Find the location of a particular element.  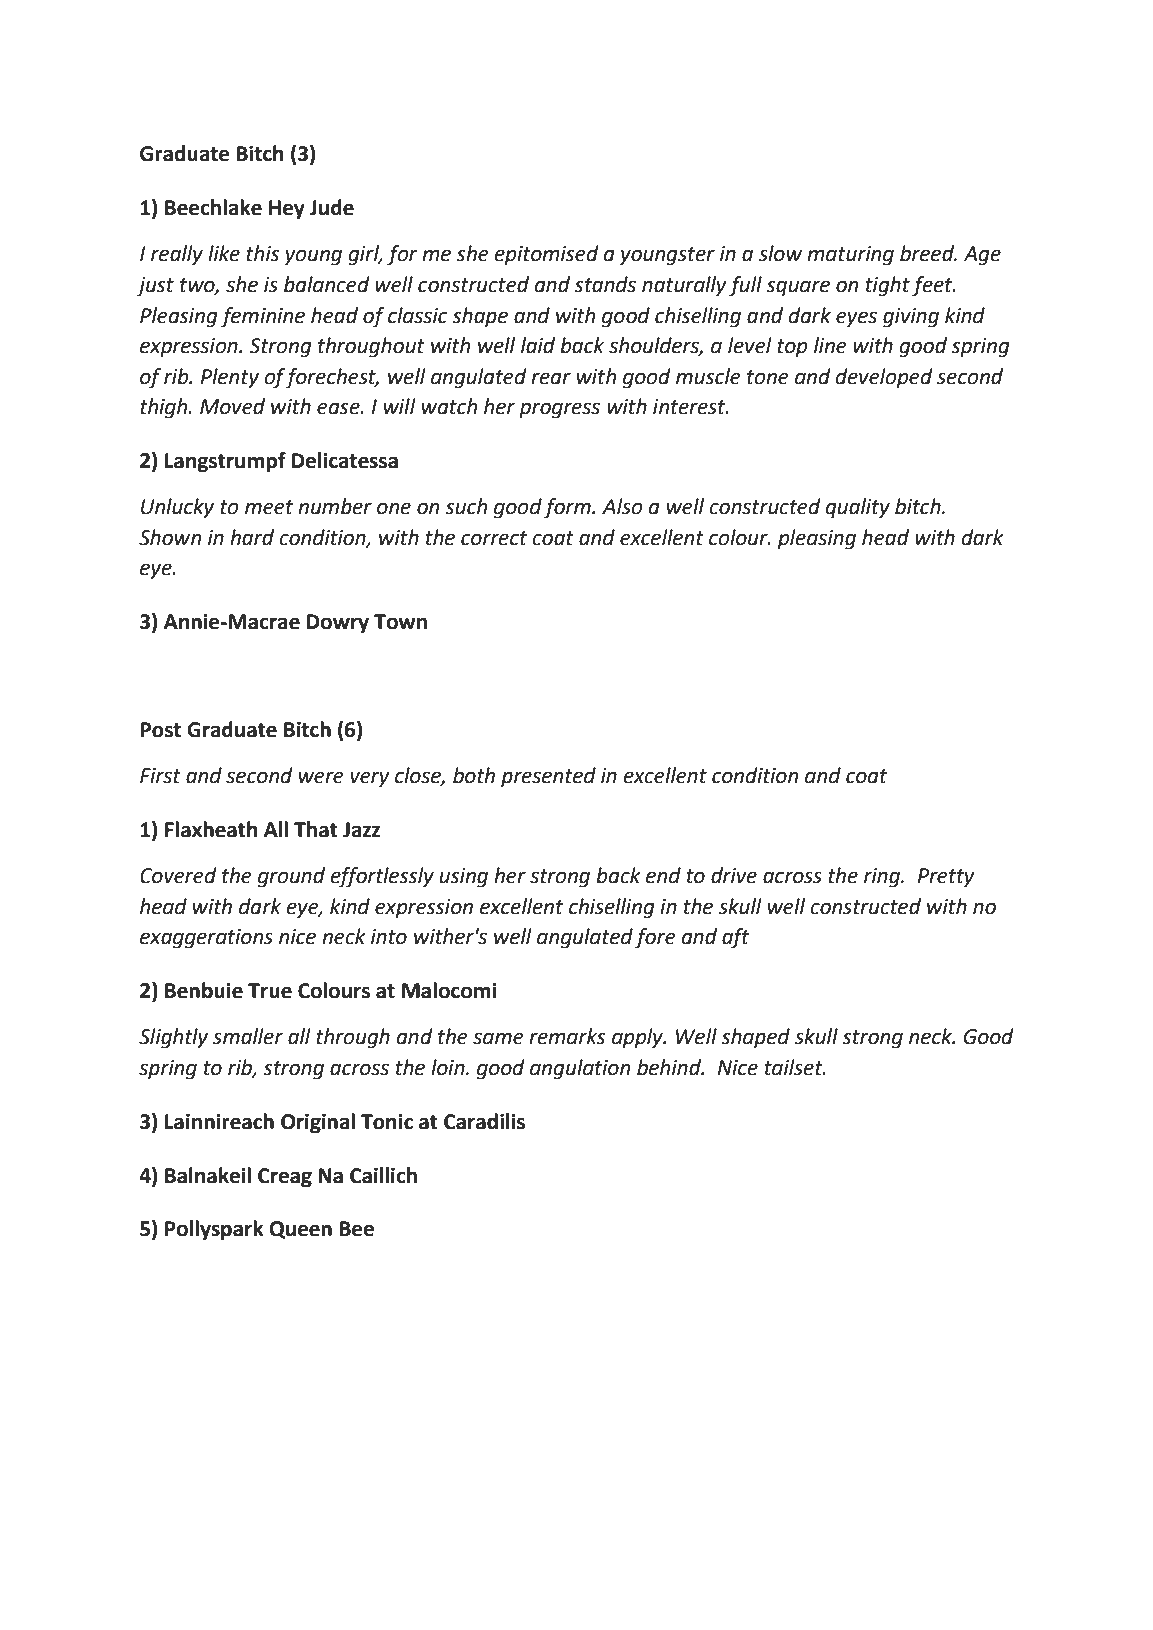

hard is located at coordinates (252, 537).
